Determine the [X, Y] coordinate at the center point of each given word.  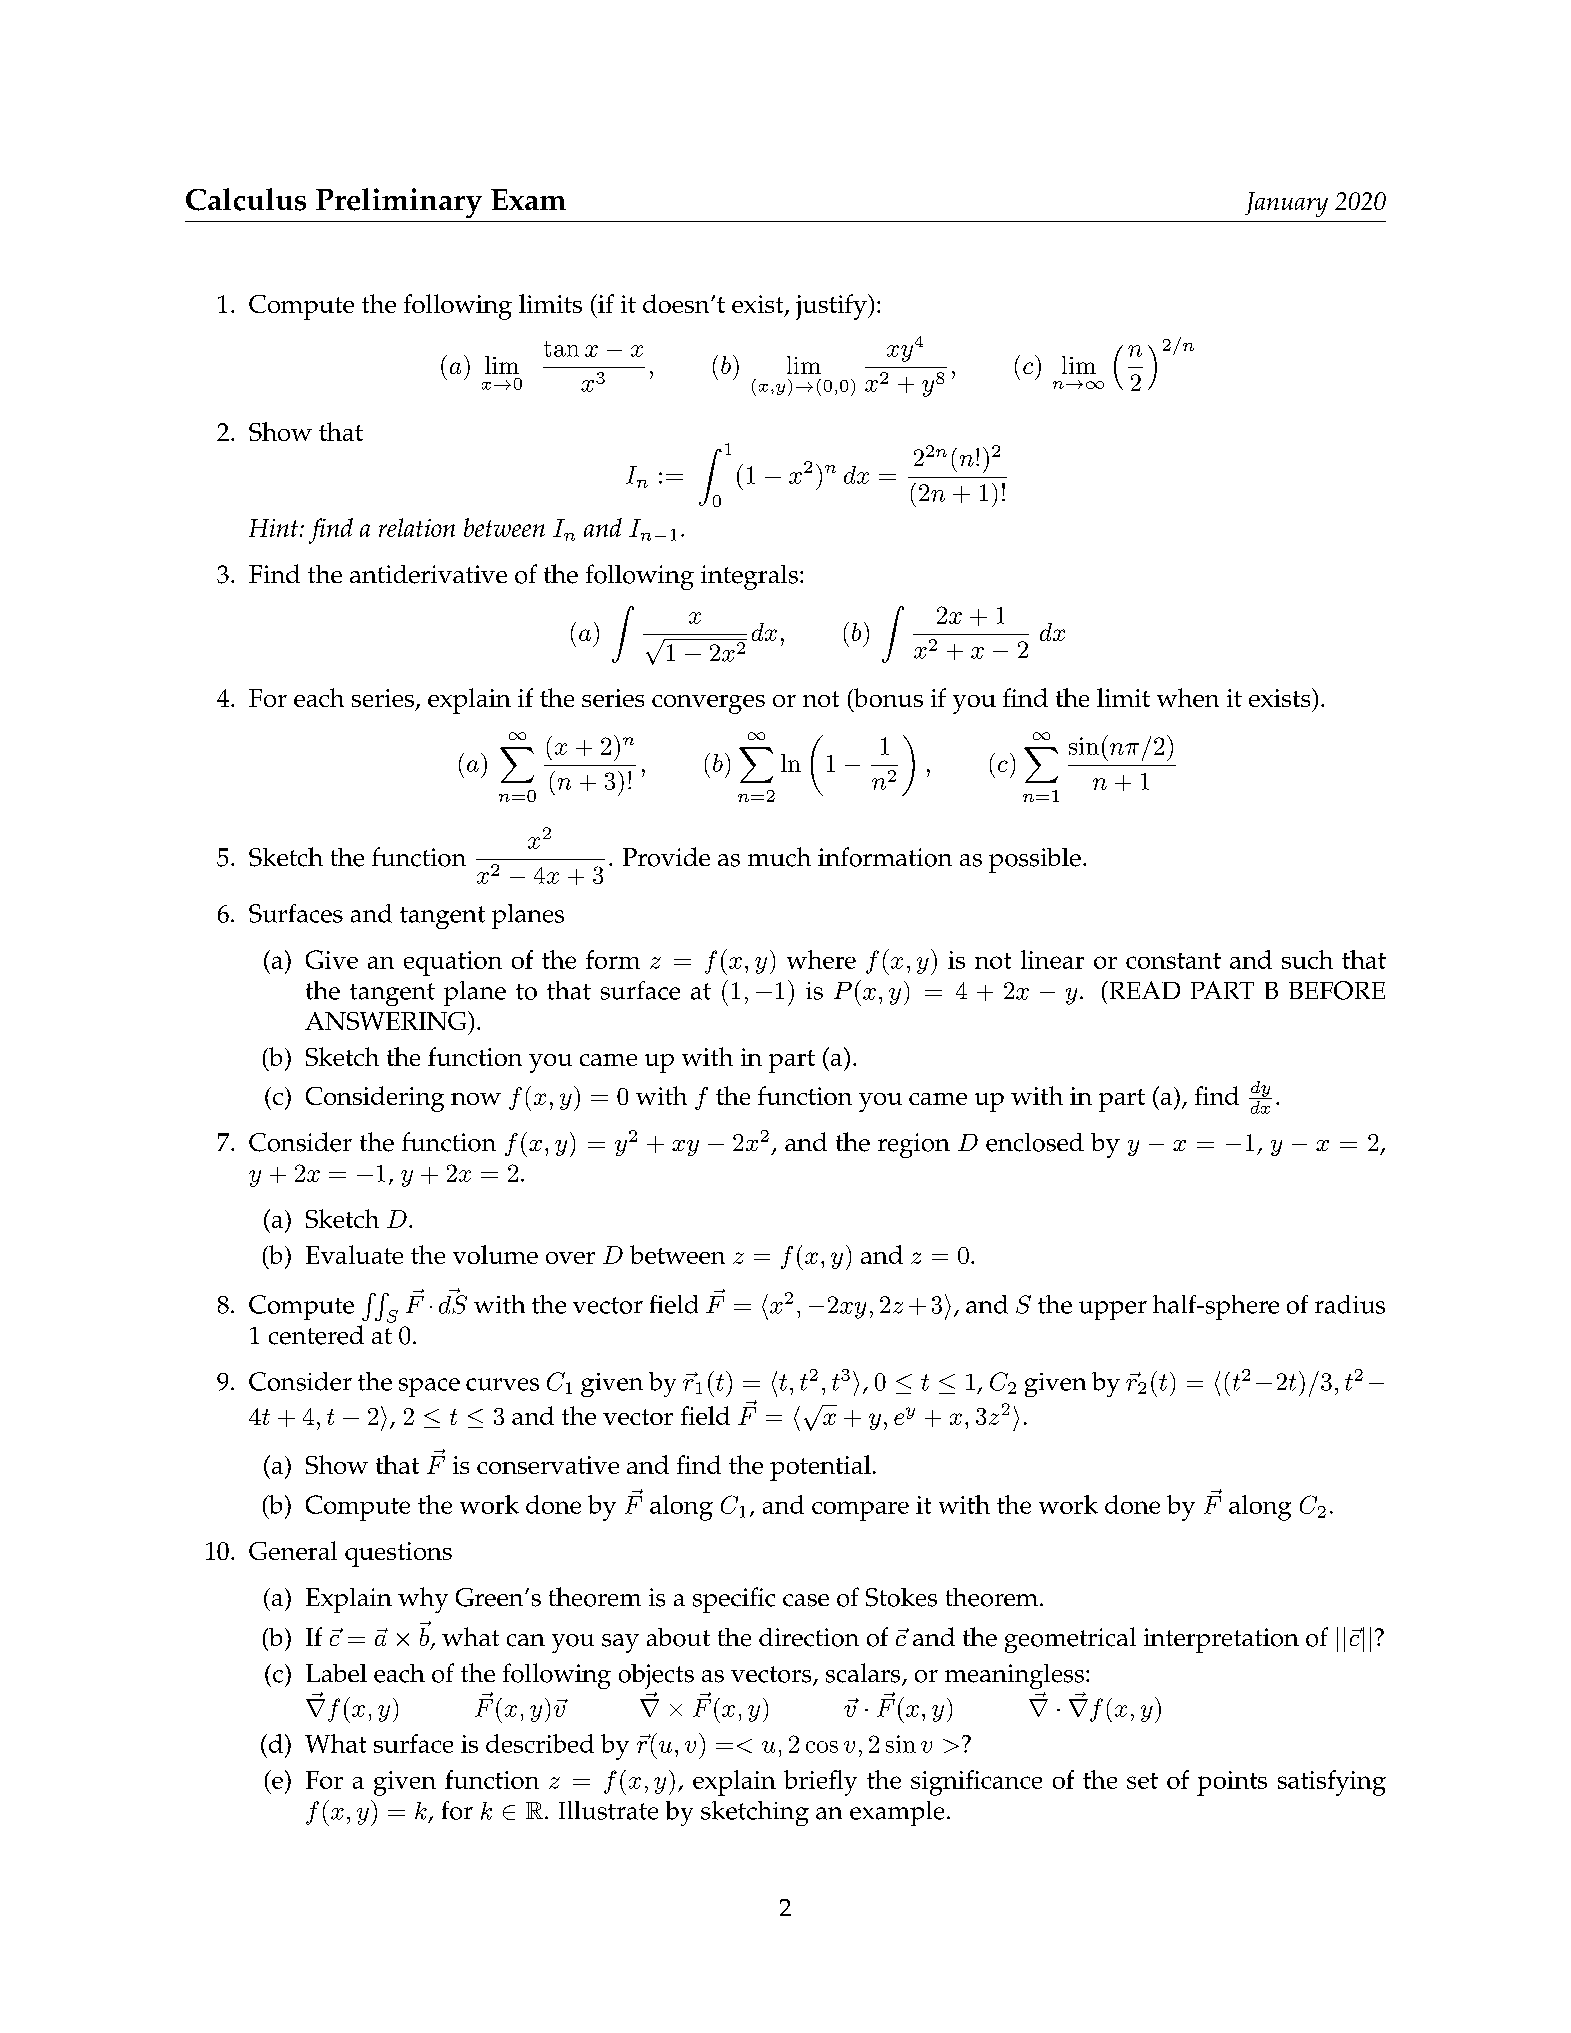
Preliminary [399, 203]
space [429, 1387]
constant [1173, 961]
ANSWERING [387, 1020]
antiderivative [428, 574]
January [1286, 204]
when [1188, 697]
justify [832, 307]
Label [336, 1673]
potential [820, 1468]
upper [1113, 1310]
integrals [749, 577]
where [821, 959]
